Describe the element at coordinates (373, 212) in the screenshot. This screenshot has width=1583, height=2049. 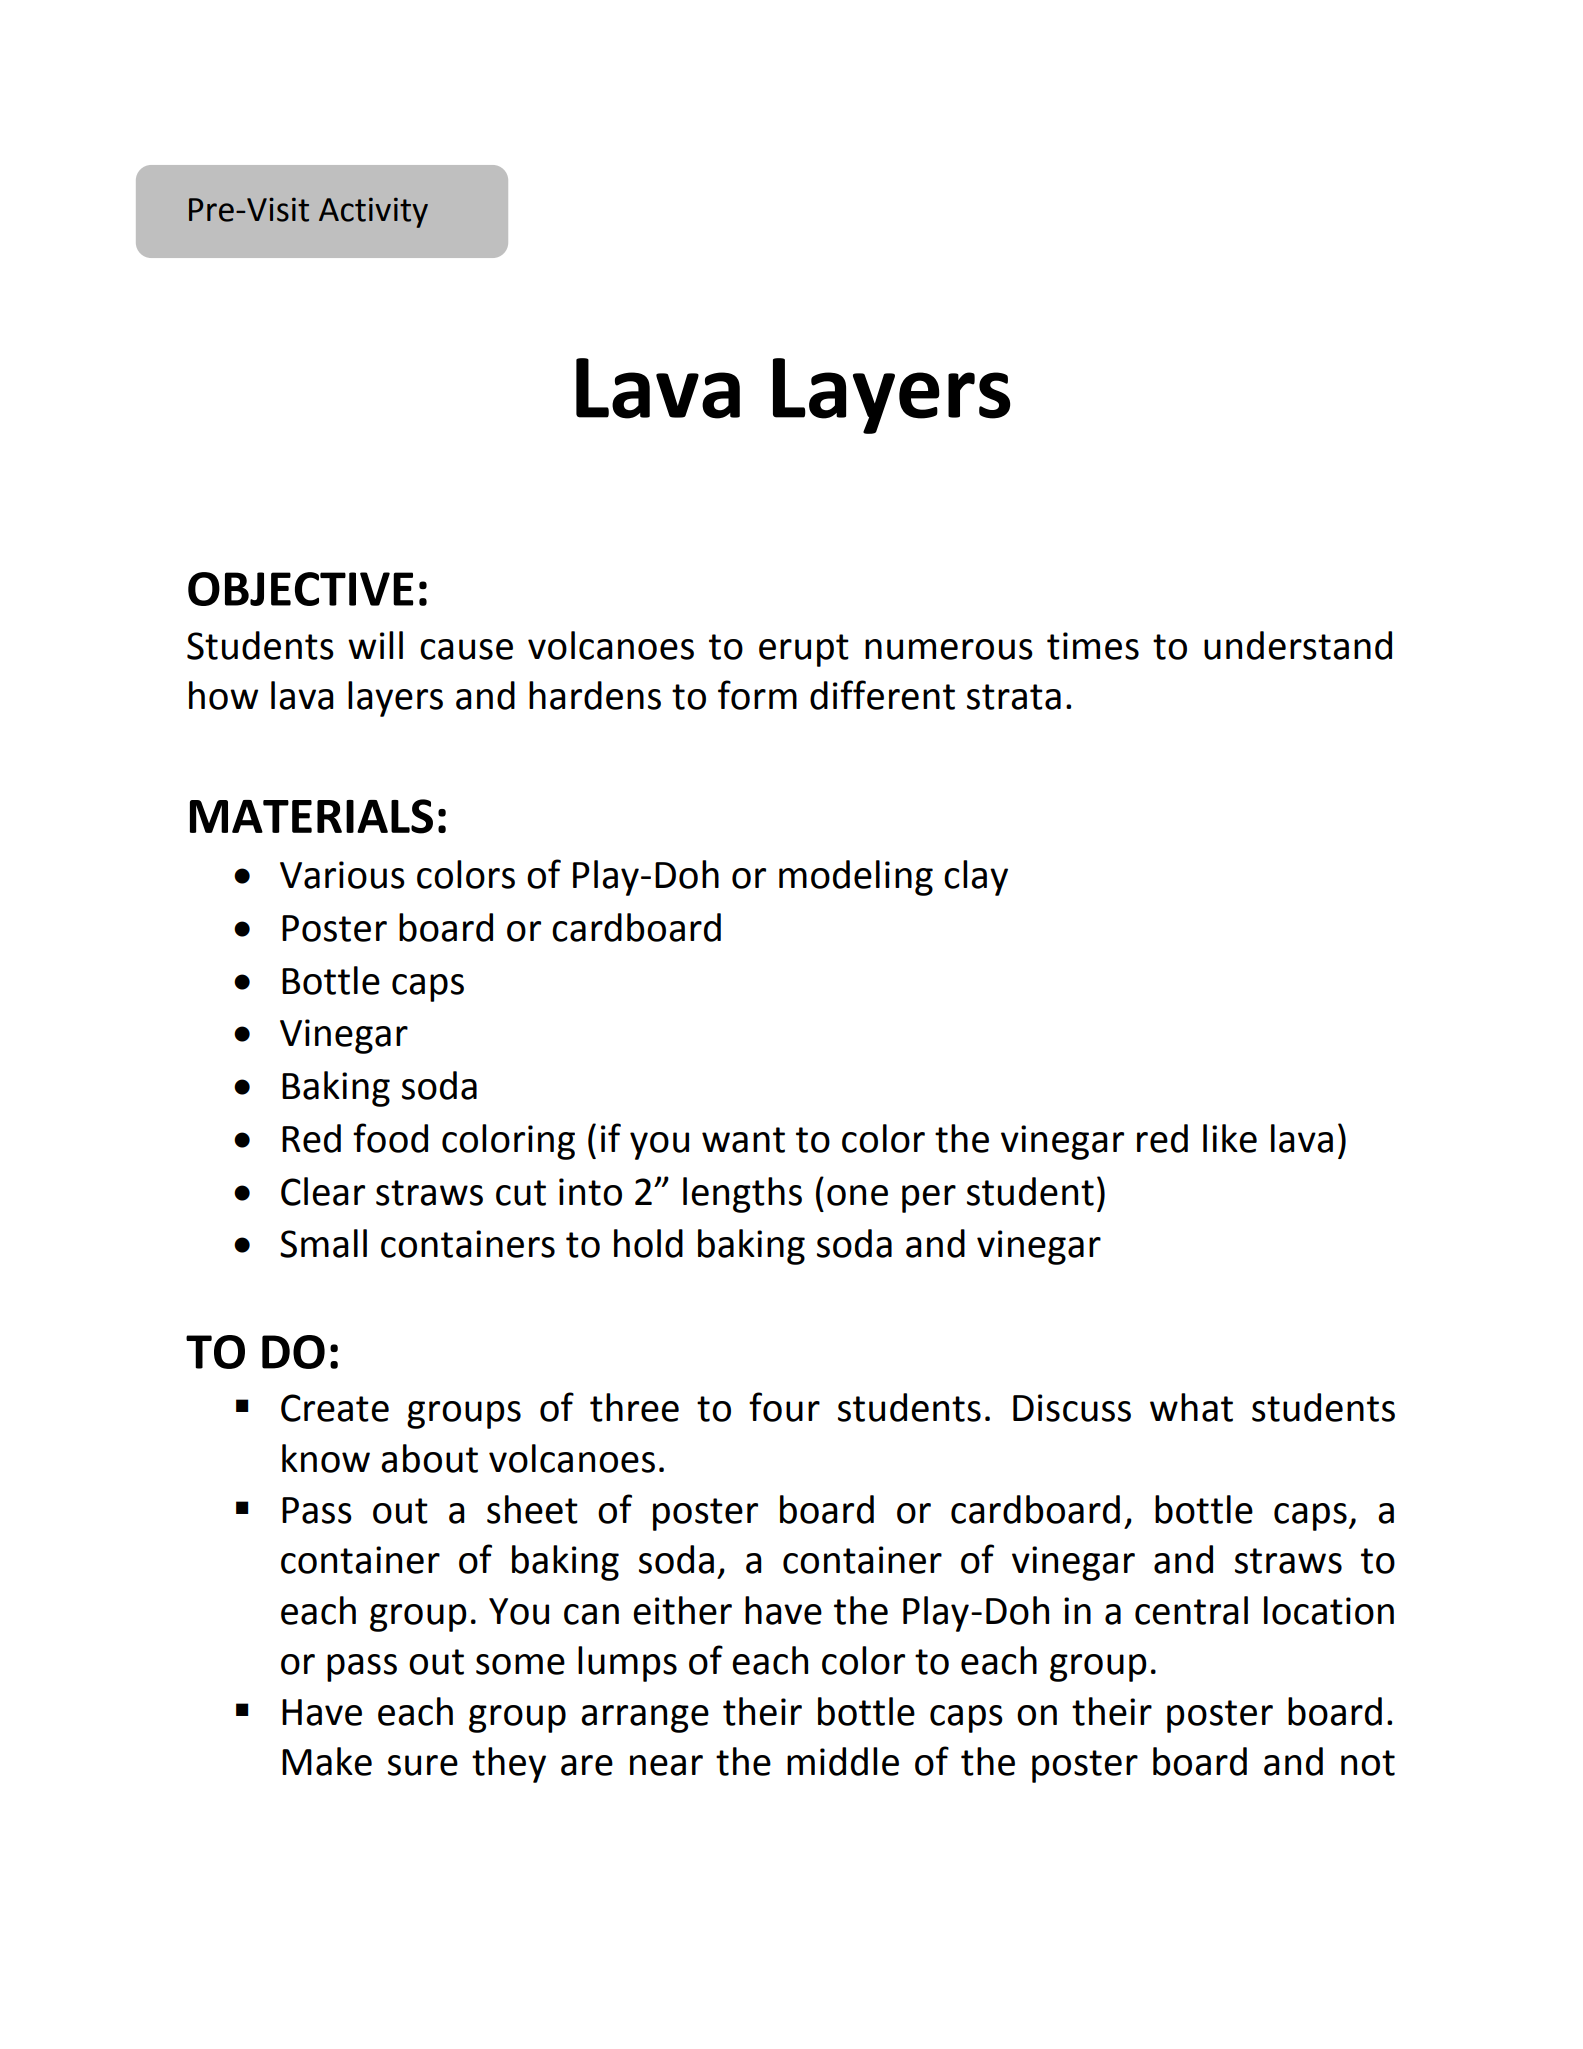
I see `Activity` at that location.
